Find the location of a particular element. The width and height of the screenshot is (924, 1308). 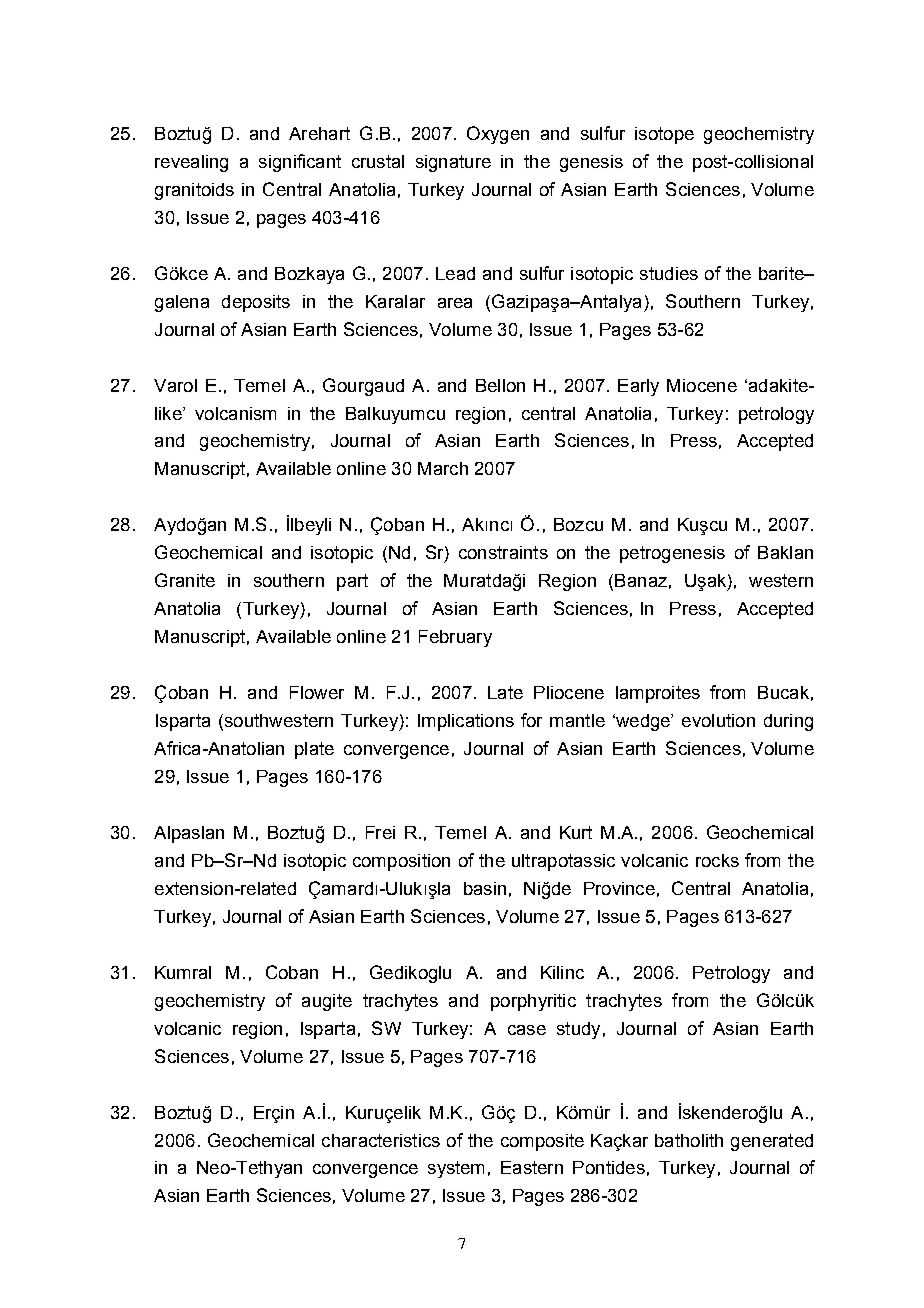

Alpaslan is located at coordinates (189, 834).
